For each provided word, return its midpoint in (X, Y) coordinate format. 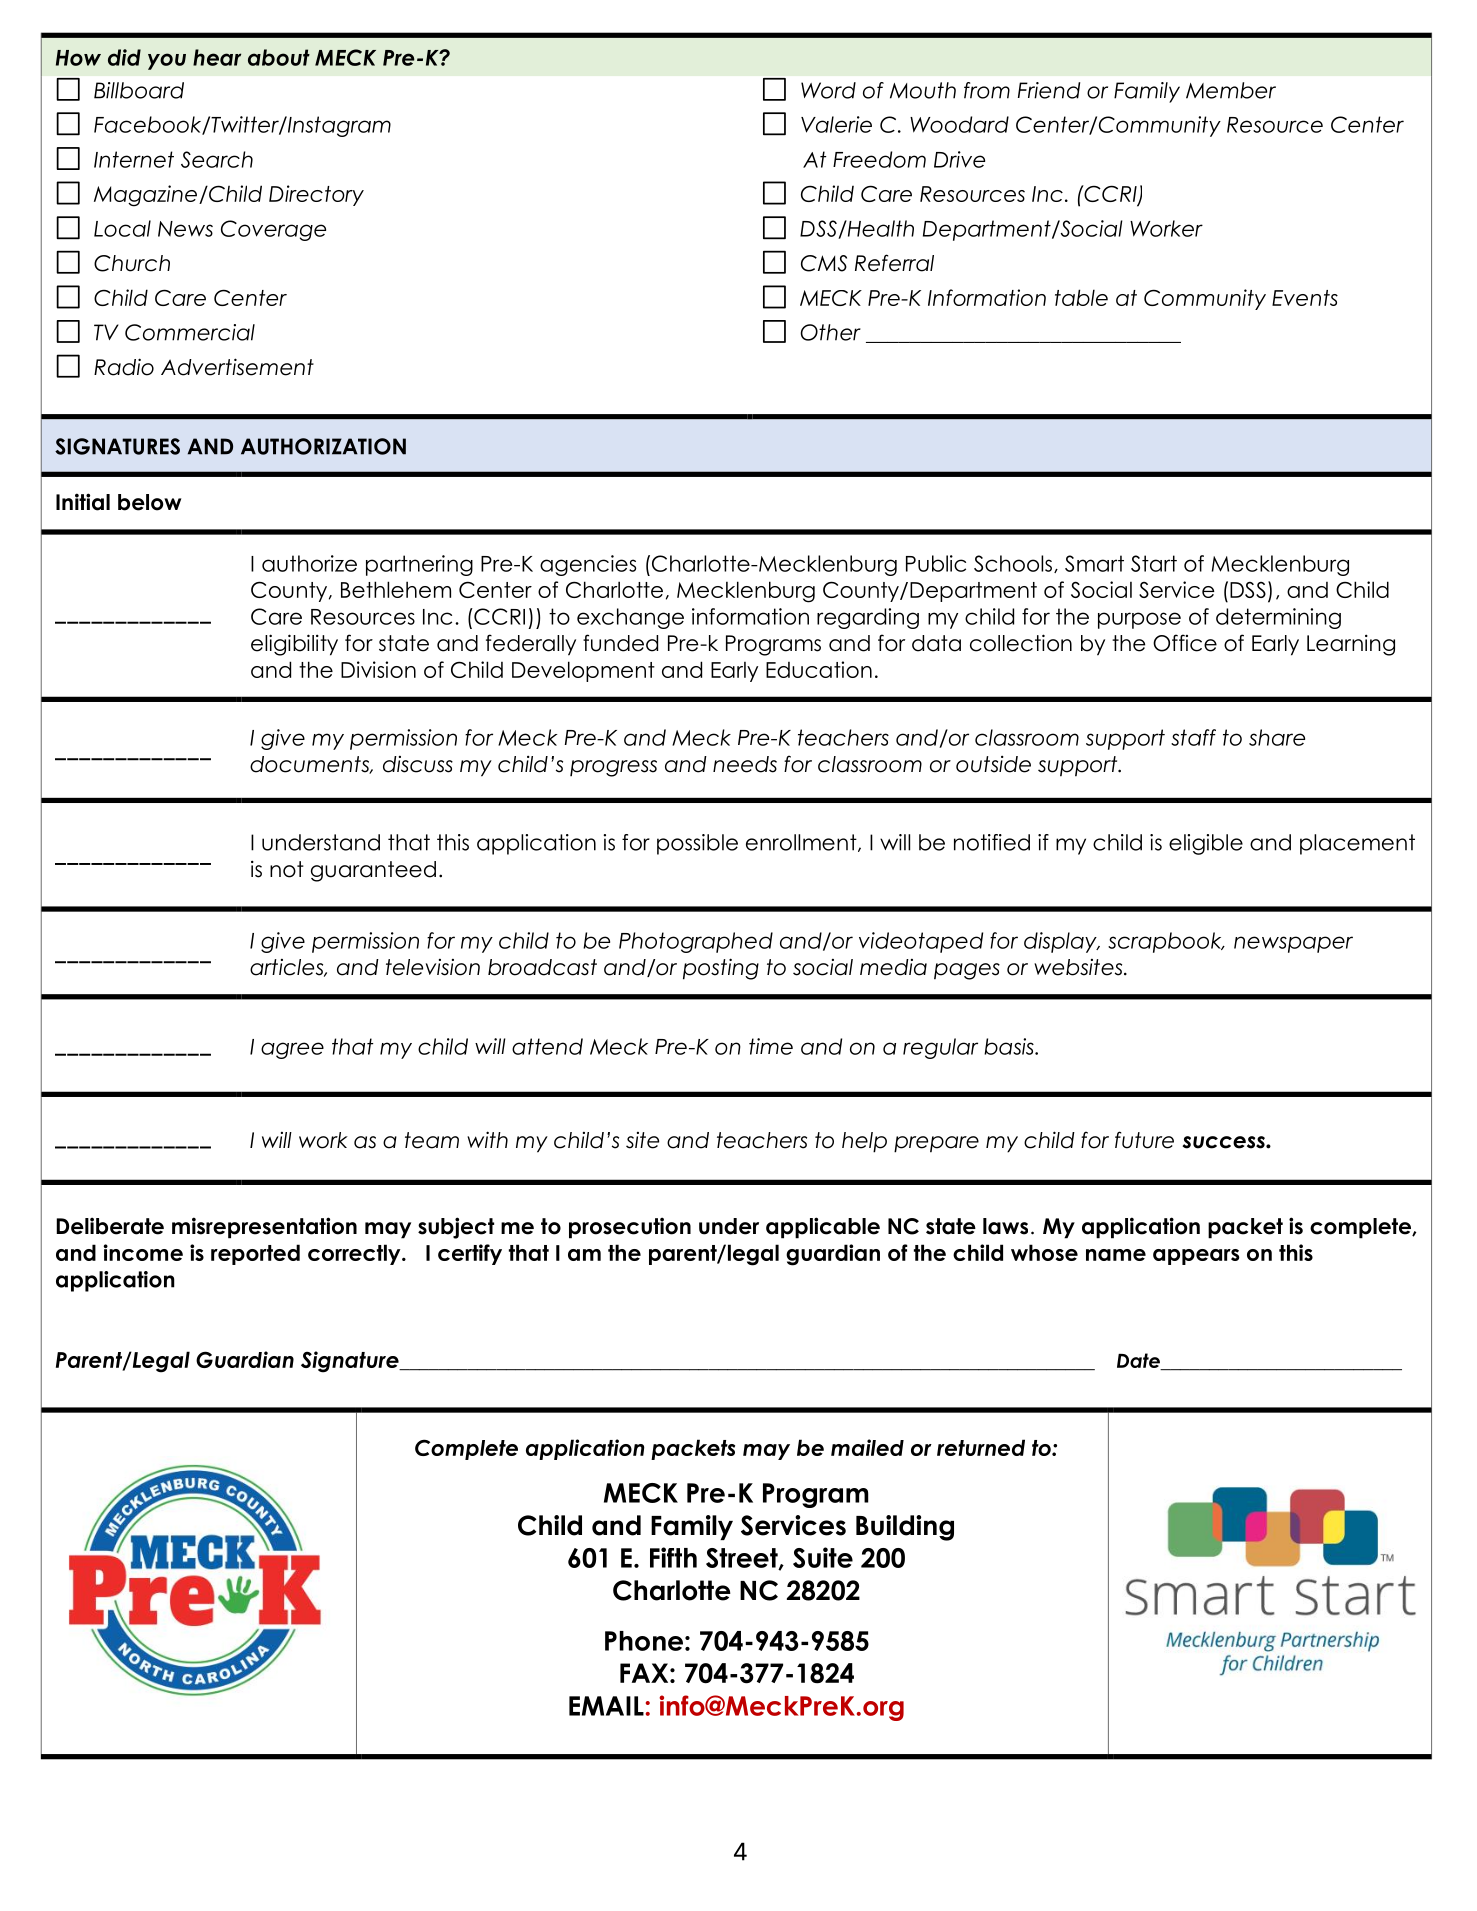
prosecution (630, 1228)
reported (255, 1254)
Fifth (673, 1557)
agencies (588, 565)
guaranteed (373, 871)
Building (905, 1528)
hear (217, 57)
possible (697, 844)
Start (1154, 563)
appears (1196, 1257)
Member (1231, 90)
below (149, 502)
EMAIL (606, 1706)
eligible (1206, 844)
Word (828, 90)
